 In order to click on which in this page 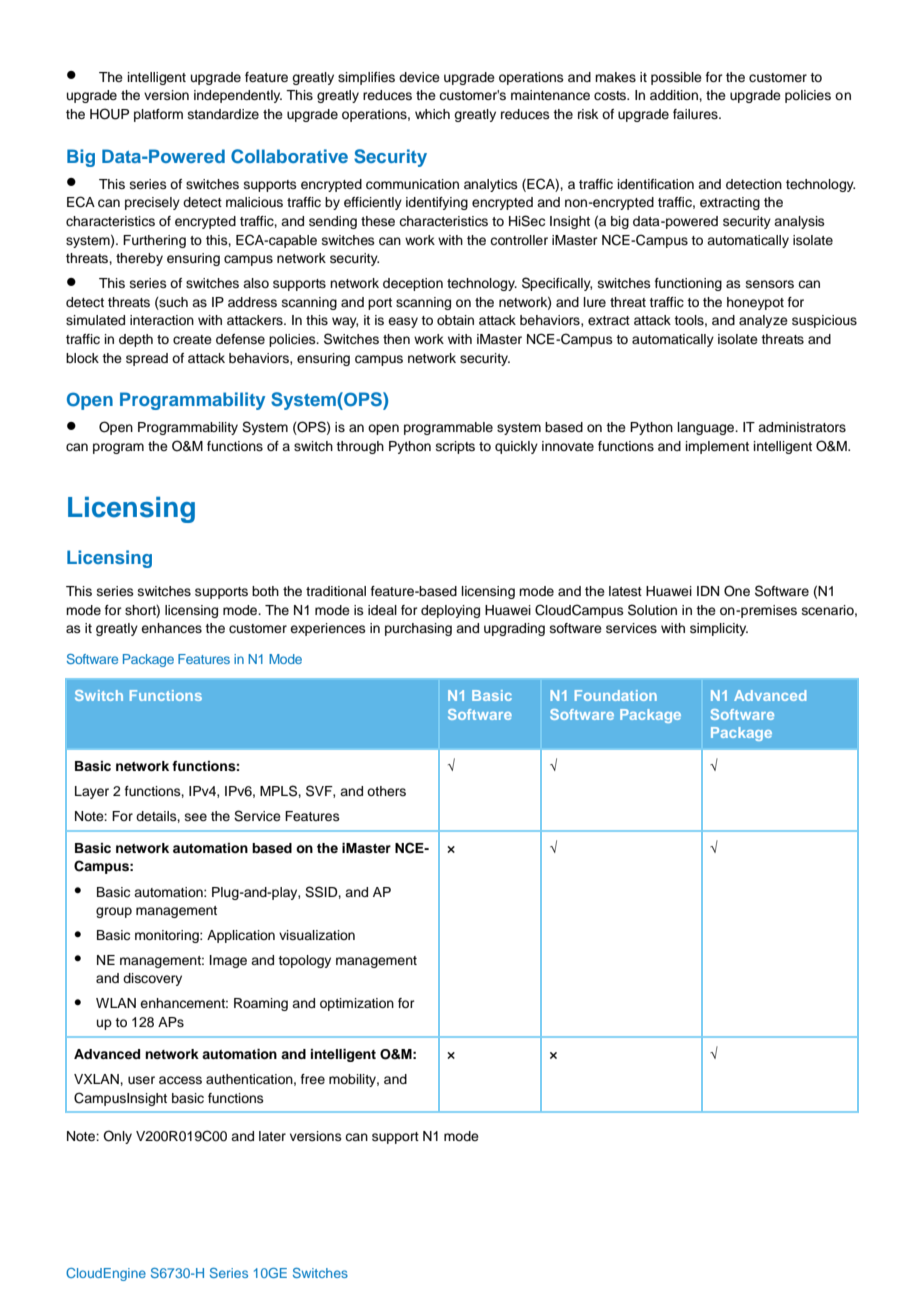, I will do `click(432, 114)`.
